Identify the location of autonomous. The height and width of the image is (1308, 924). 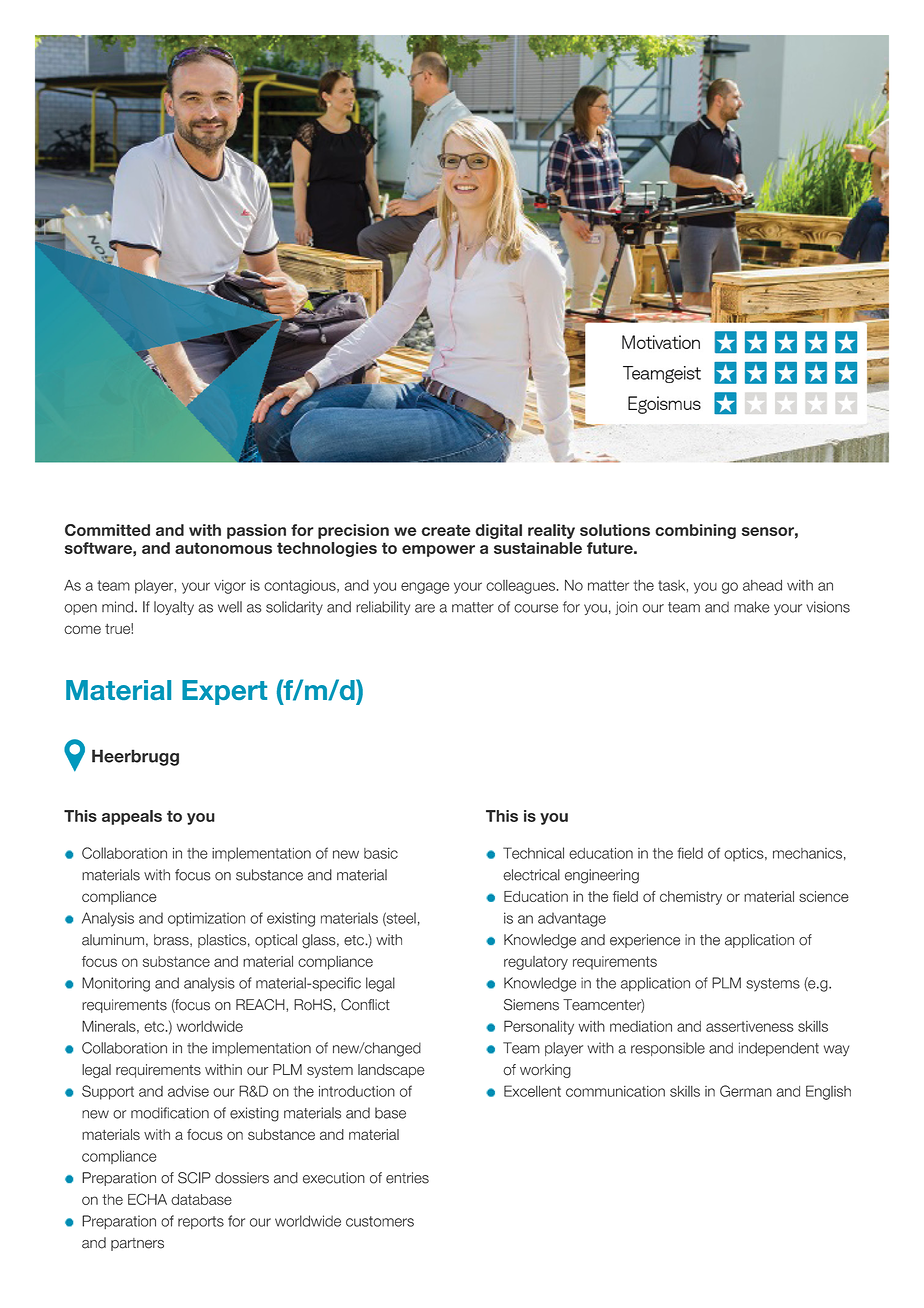
(223, 548).
